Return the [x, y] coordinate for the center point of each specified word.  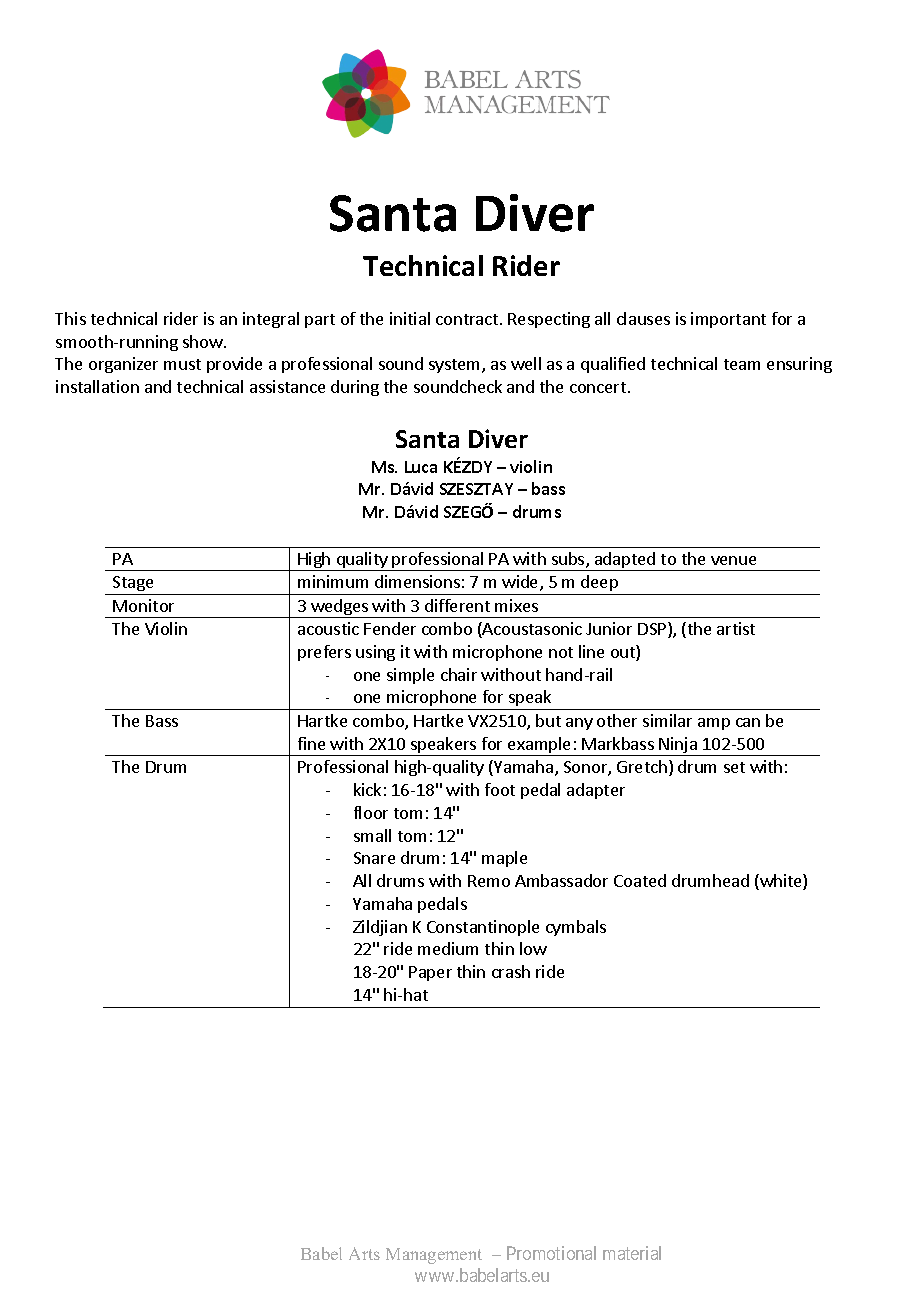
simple [410, 676]
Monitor [143, 605]
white [781, 882]
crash [511, 971]
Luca [421, 467]
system [456, 366]
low [533, 948]
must [182, 364]
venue [733, 560]
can [748, 722]
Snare [374, 858]
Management [434, 1256]
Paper [430, 973]
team [742, 364]
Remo [489, 881]
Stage [133, 583]
